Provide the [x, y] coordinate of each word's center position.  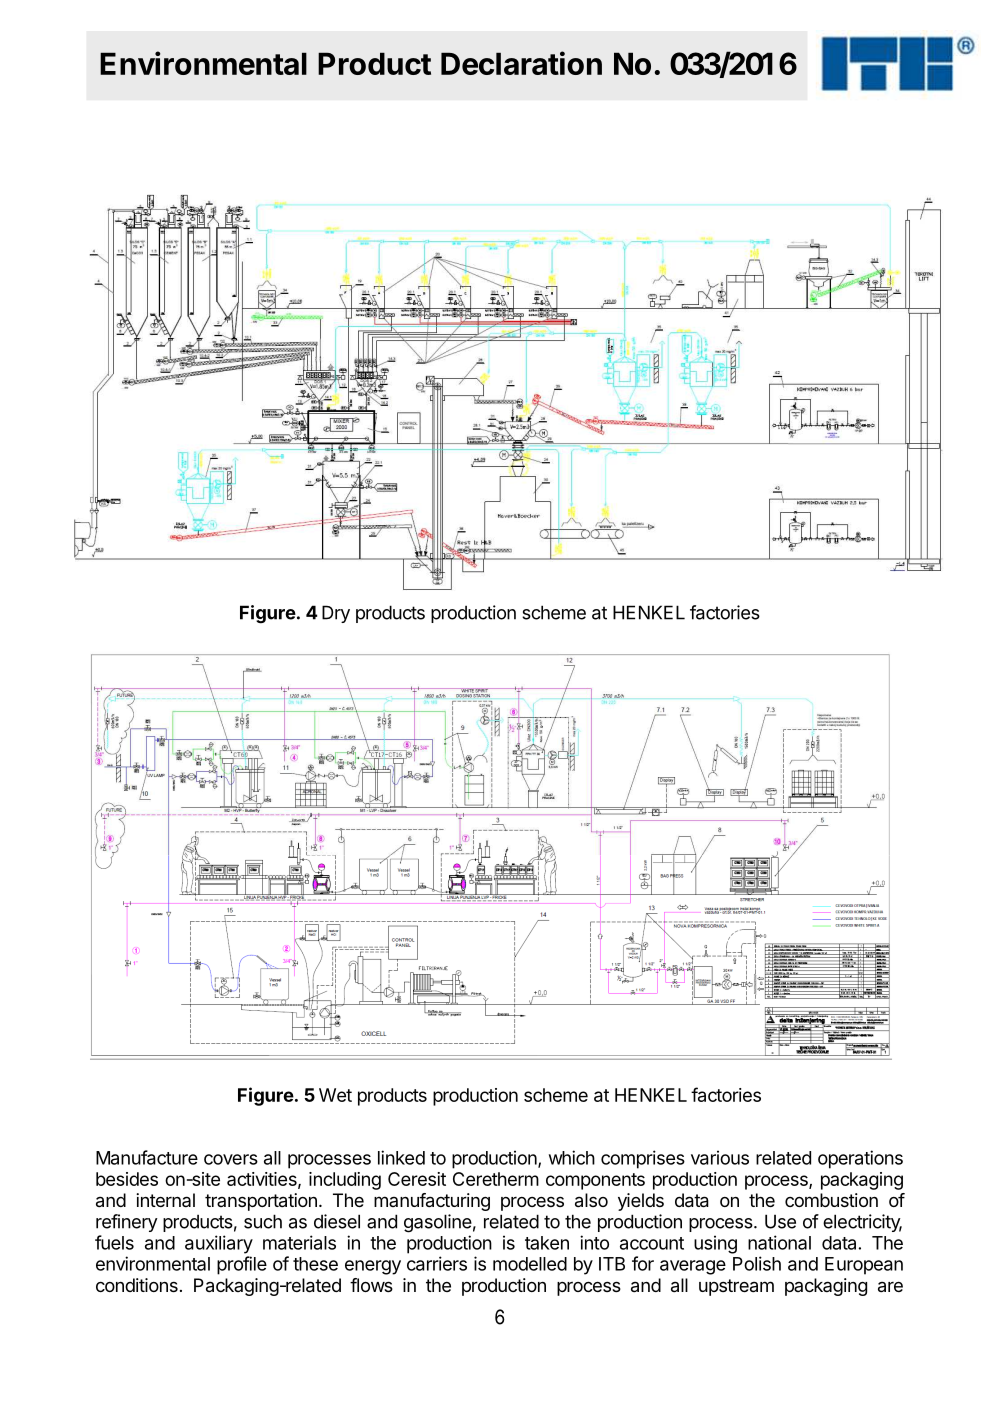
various [720, 1157]
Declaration [521, 63]
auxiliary [219, 1244]
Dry [336, 614]
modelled [530, 1264]
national [779, 1242]
